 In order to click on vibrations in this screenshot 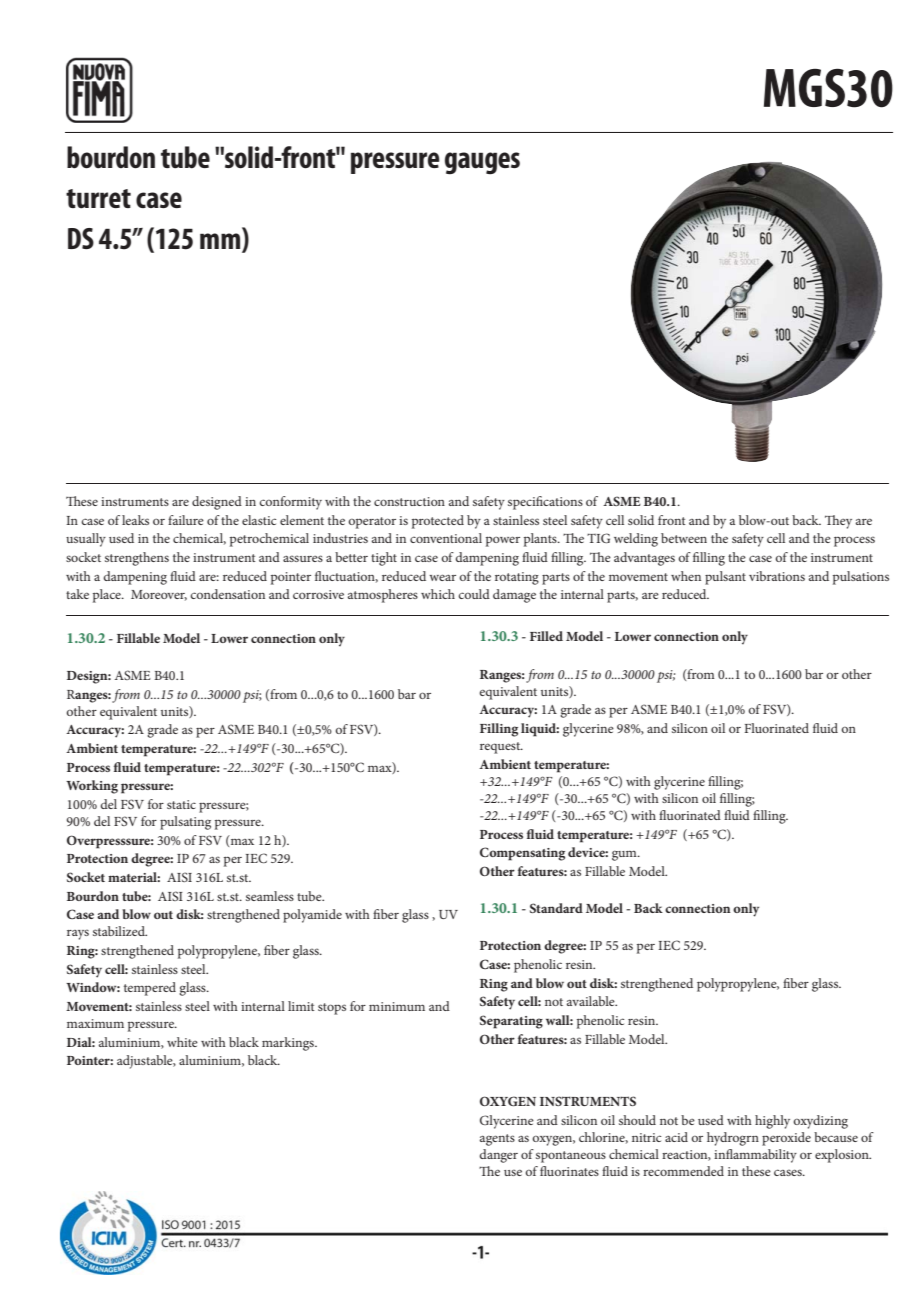, I will do `click(777, 576)`.
